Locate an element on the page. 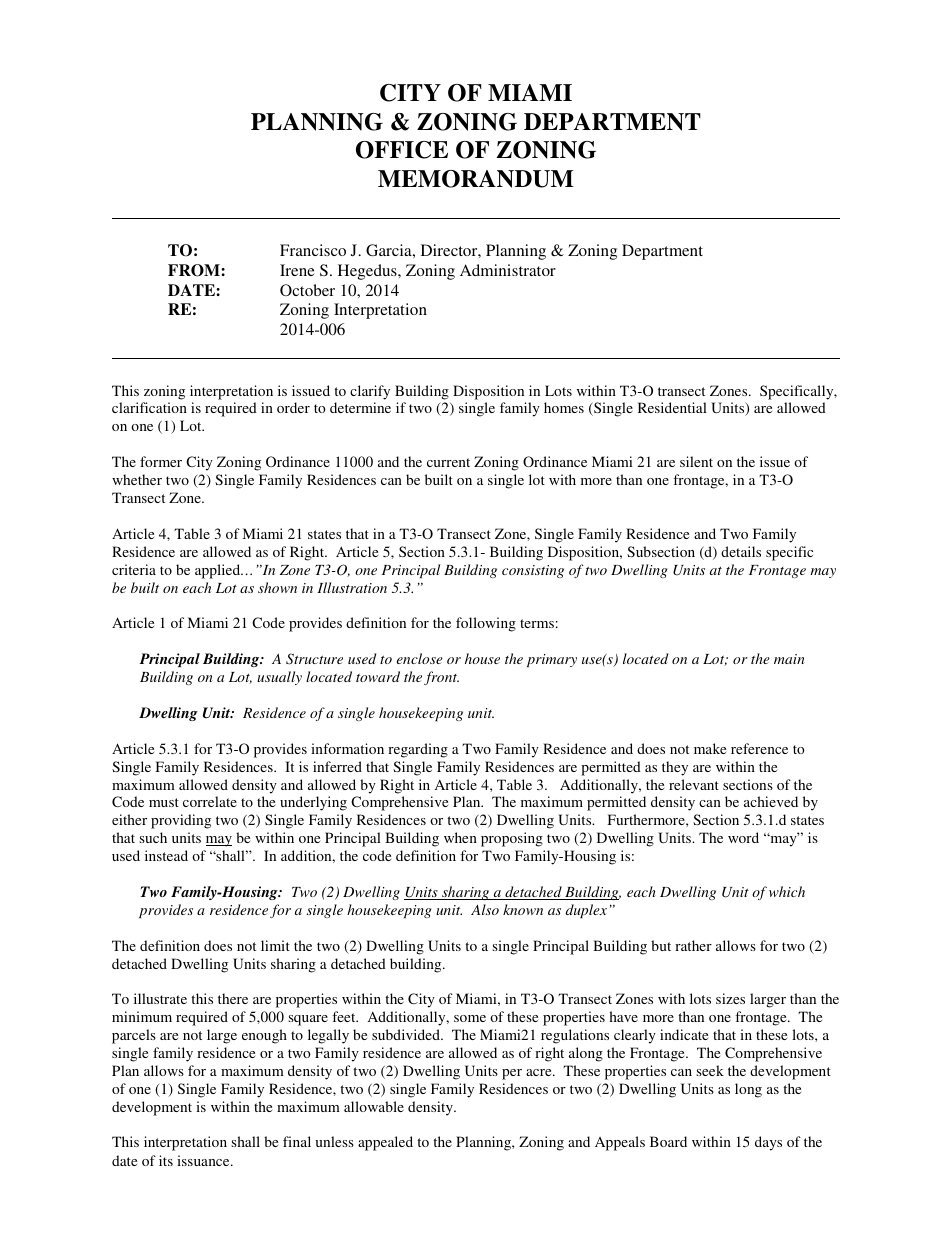 This document has width=952, height=1233. issuance is located at coordinates (204, 1160).
